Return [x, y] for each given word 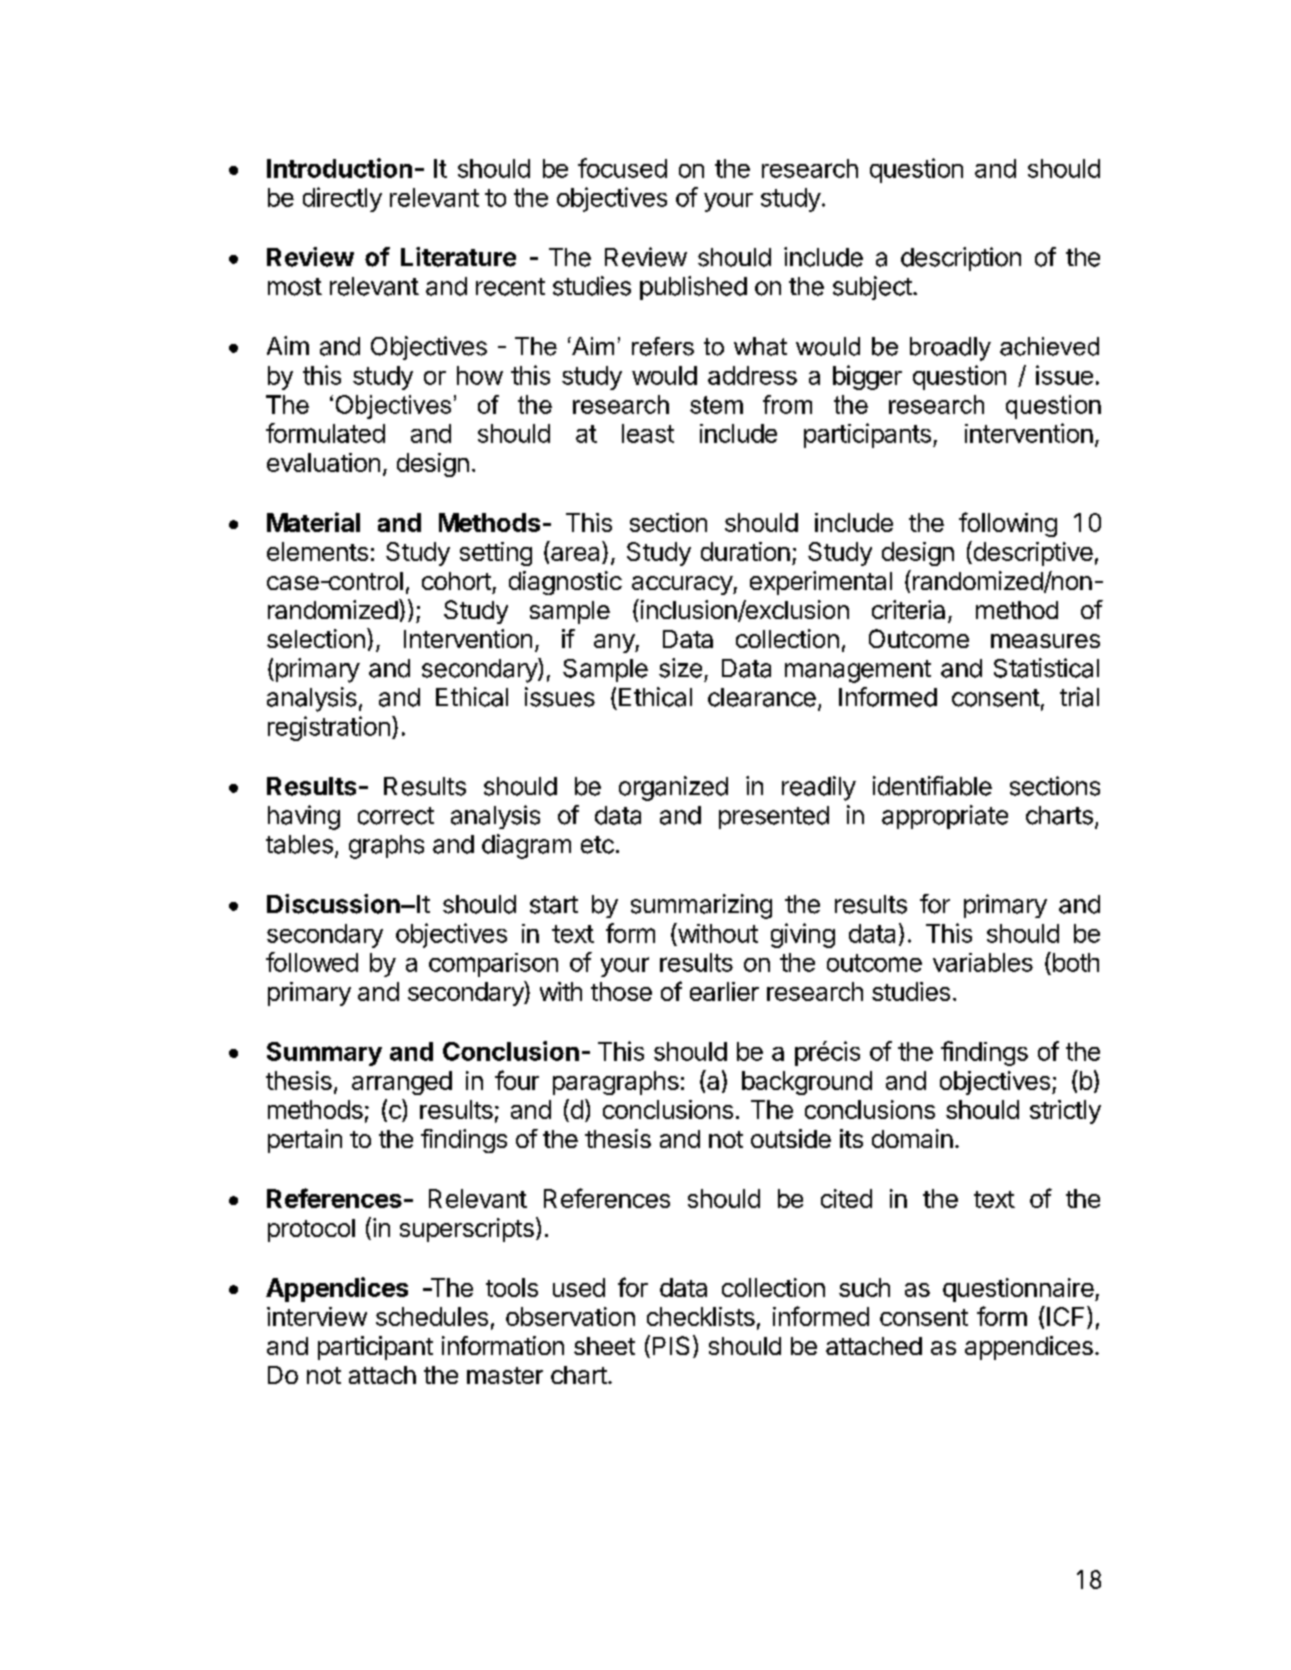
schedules [432, 1316]
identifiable [932, 786]
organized [673, 788]
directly [342, 199]
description [961, 259]
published [693, 288]
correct [396, 816]
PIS [671, 1345]
